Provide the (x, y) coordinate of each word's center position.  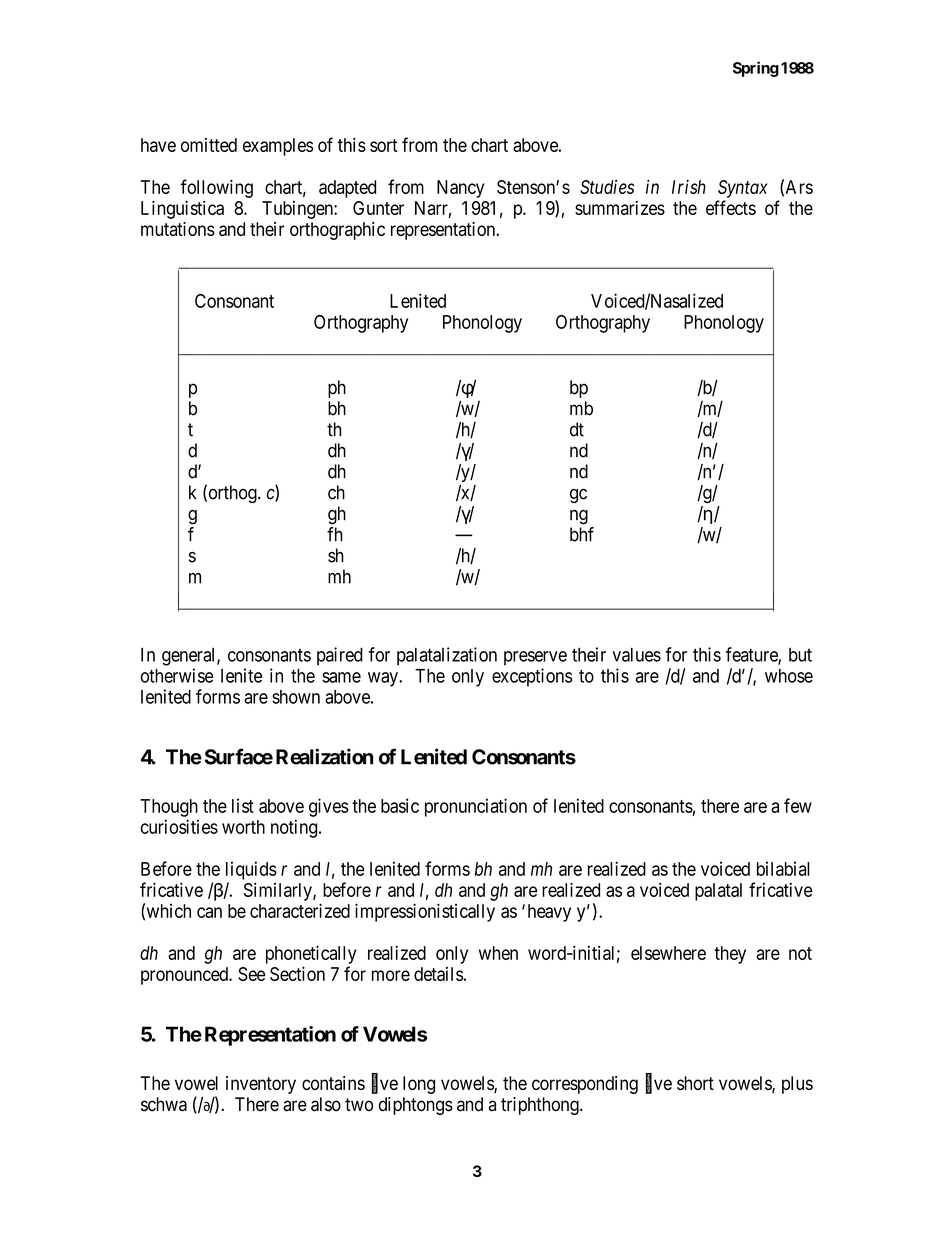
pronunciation (476, 807)
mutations (178, 229)
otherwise (177, 675)
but (800, 655)
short (695, 1083)
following (216, 188)
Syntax (743, 189)
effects (731, 207)
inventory (261, 1085)
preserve (535, 658)
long (419, 1085)
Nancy (460, 189)
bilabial (783, 868)
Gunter (378, 208)
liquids (251, 870)
